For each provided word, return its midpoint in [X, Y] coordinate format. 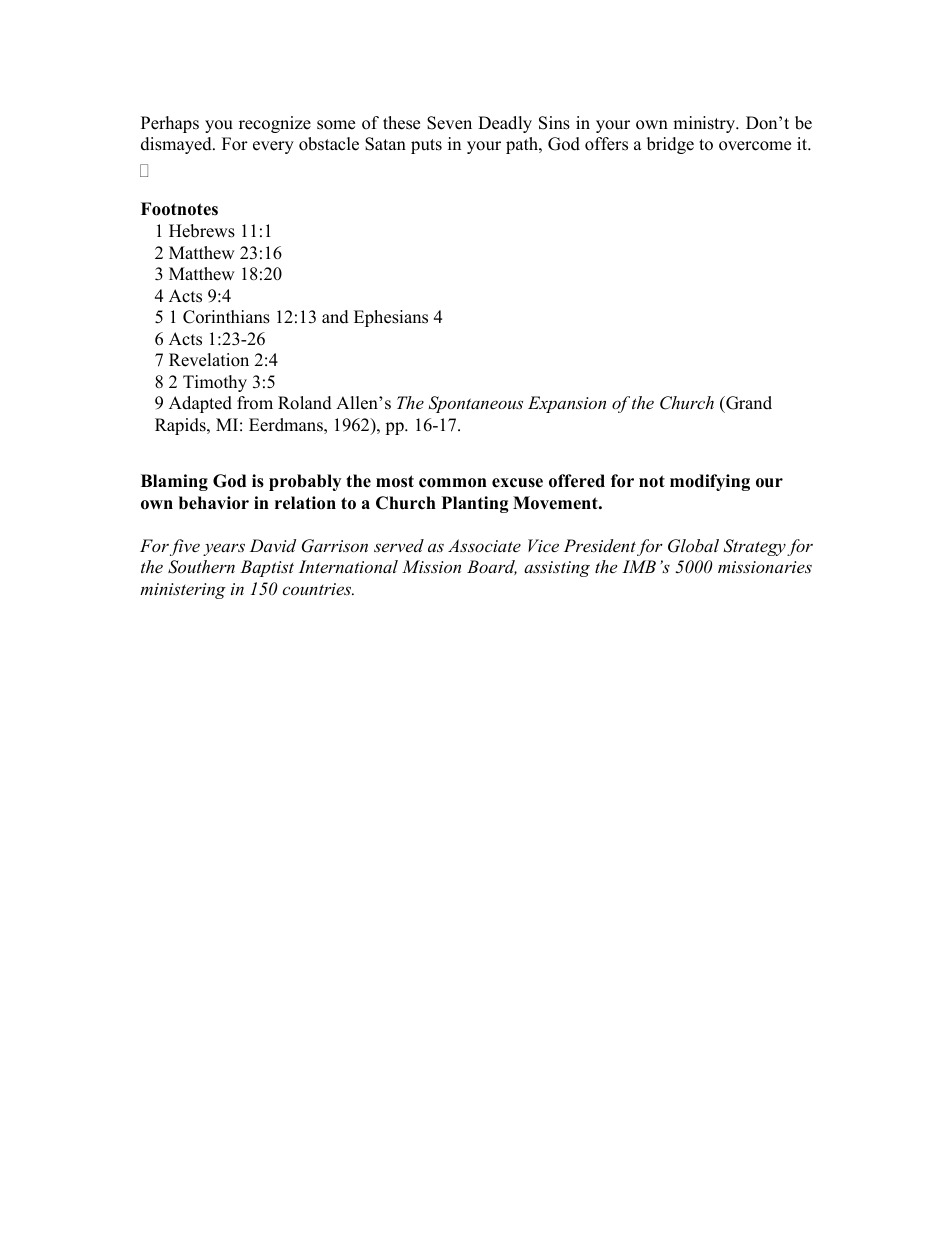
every [273, 147]
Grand [748, 403]
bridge [670, 145]
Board [492, 567]
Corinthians [226, 317]
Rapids [181, 426]
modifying [710, 482]
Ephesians [391, 318]
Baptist [267, 568]
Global [693, 546]
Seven [449, 123]
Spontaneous [475, 404]
